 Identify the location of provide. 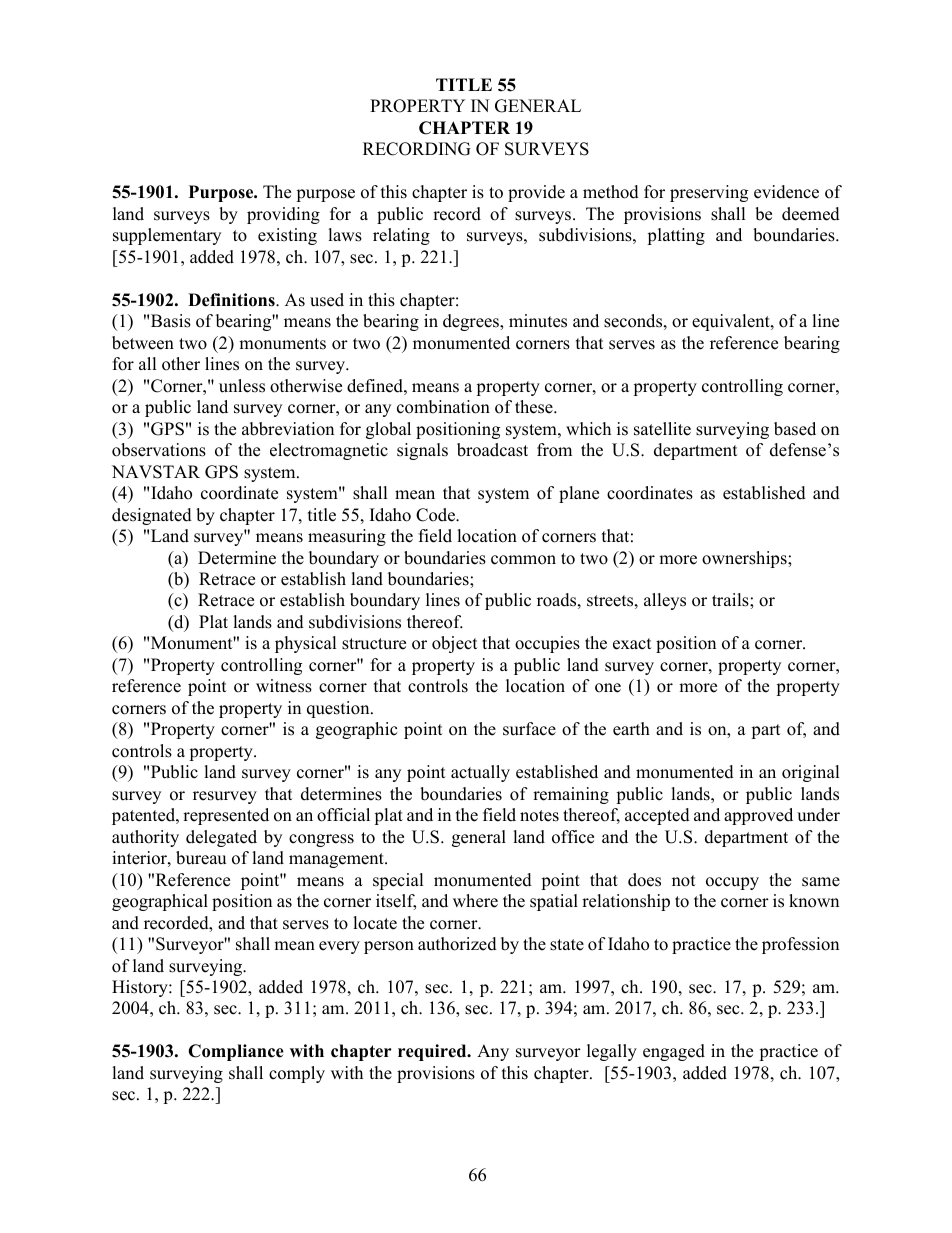
(536, 193).
